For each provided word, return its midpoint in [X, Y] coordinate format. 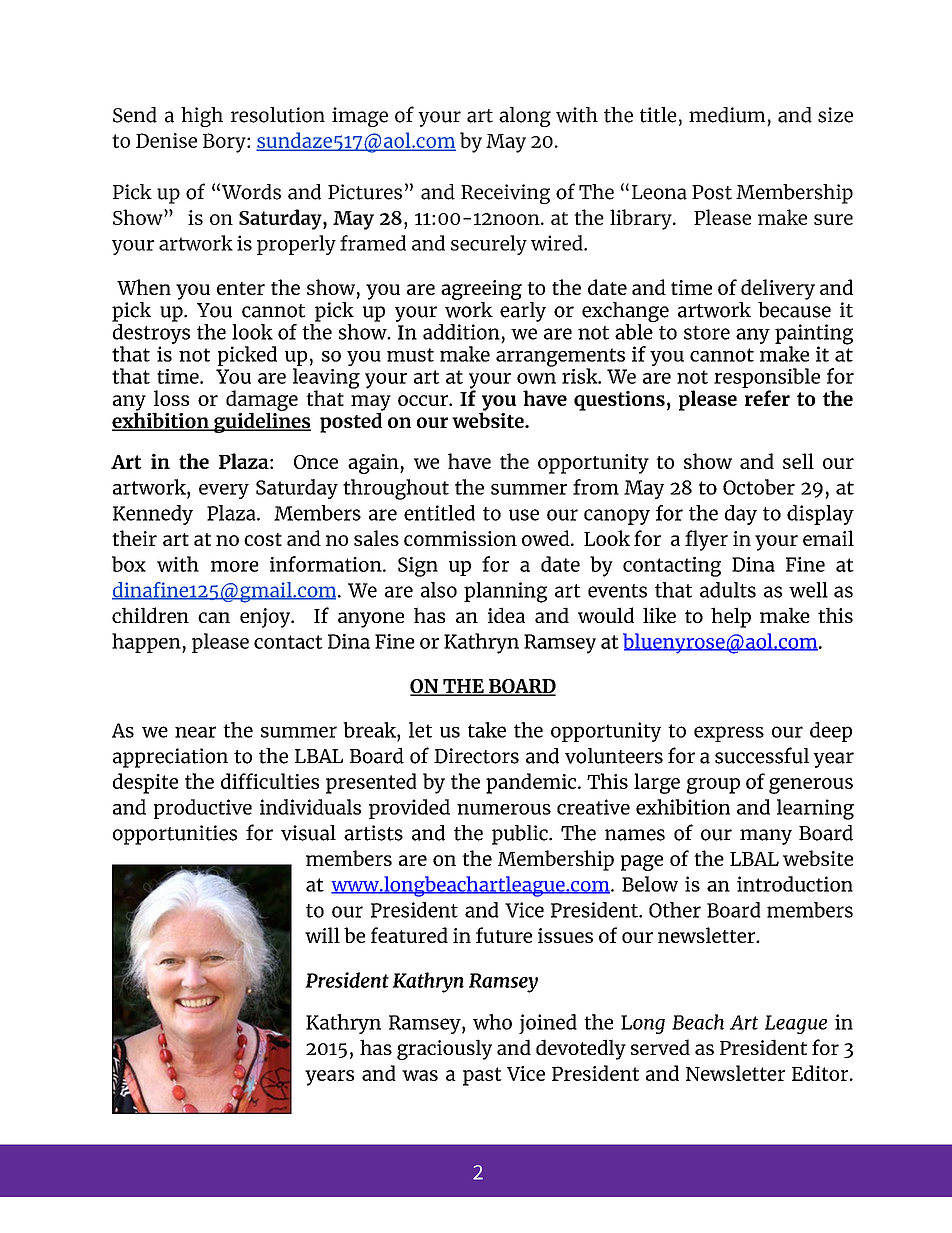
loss [171, 398]
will [322, 935]
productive [203, 809]
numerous [504, 809]
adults [728, 590]
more [235, 566]
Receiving [505, 194]
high [202, 117]
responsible [767, 379]
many [766, 837]
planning [505, 592]
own [536, 378]
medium [727, 115]
